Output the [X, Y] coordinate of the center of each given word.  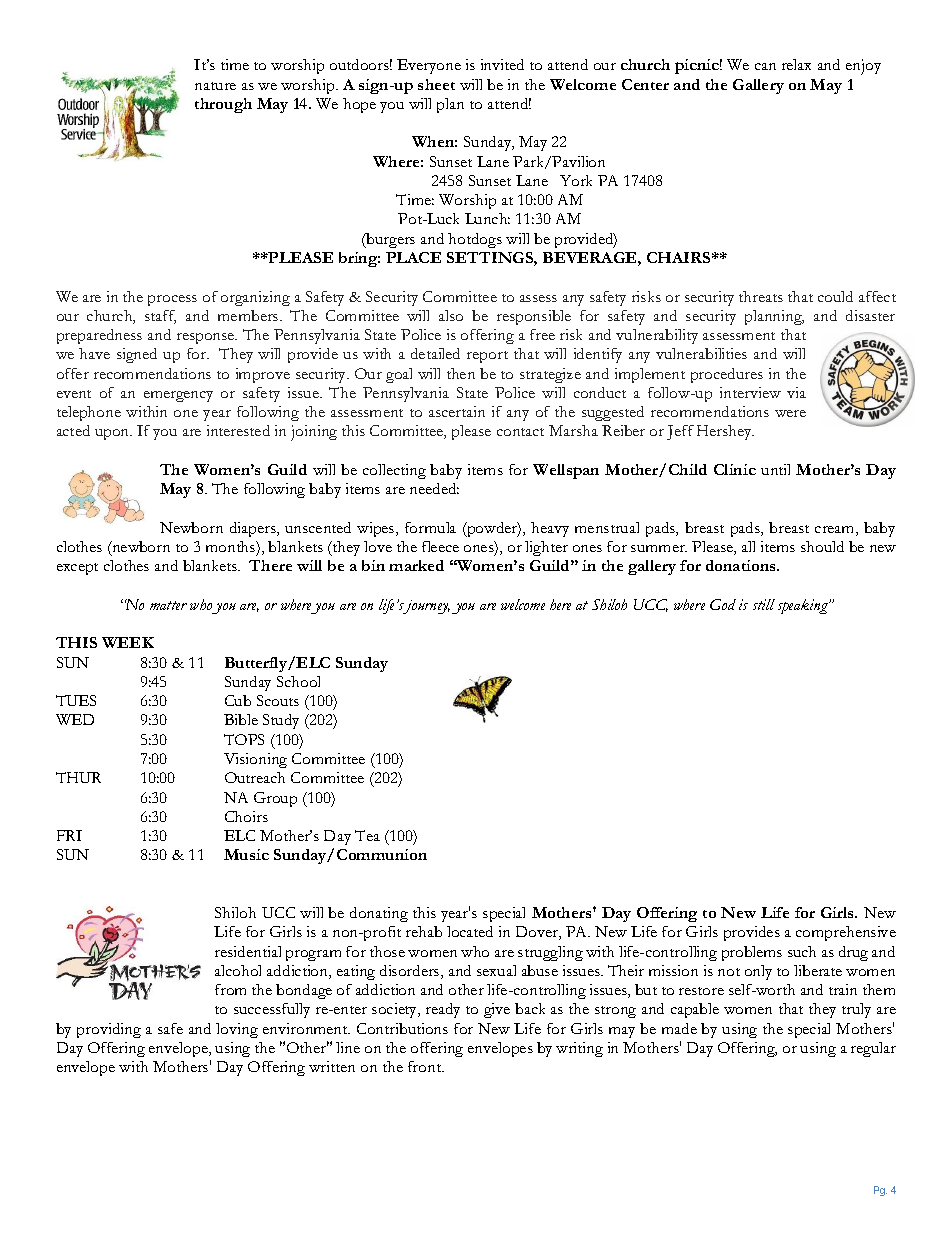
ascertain [457, 411]
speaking [804, 606]
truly [856, 1010]
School [298, 681]
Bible [241, 719]
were [790, 413]
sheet [436, 84]
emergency [178, 396]
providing [109, 1030]
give [497, 1010]
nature [215, 86]
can [765, 66]
